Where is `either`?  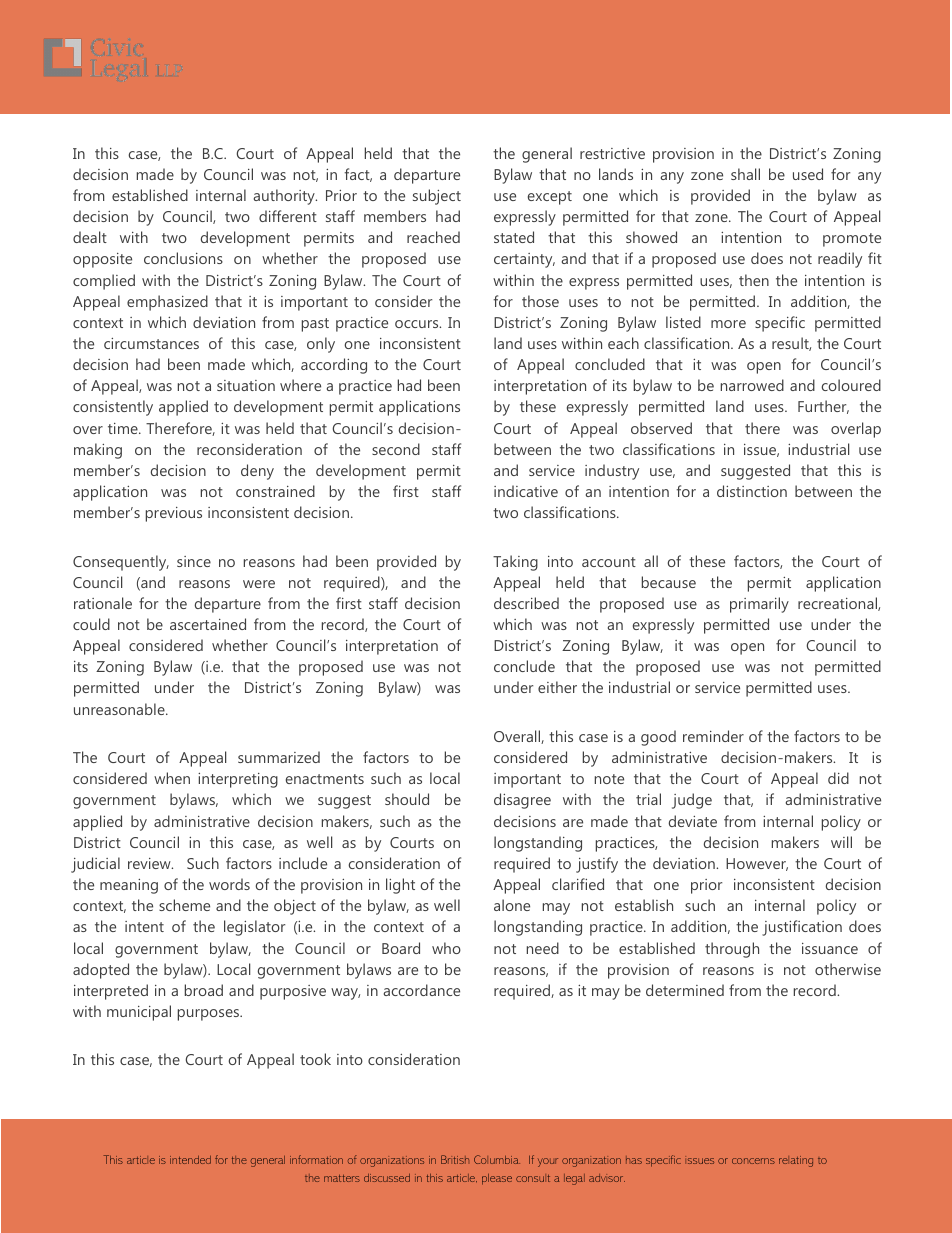 either is located at coordinates (557, 687).
